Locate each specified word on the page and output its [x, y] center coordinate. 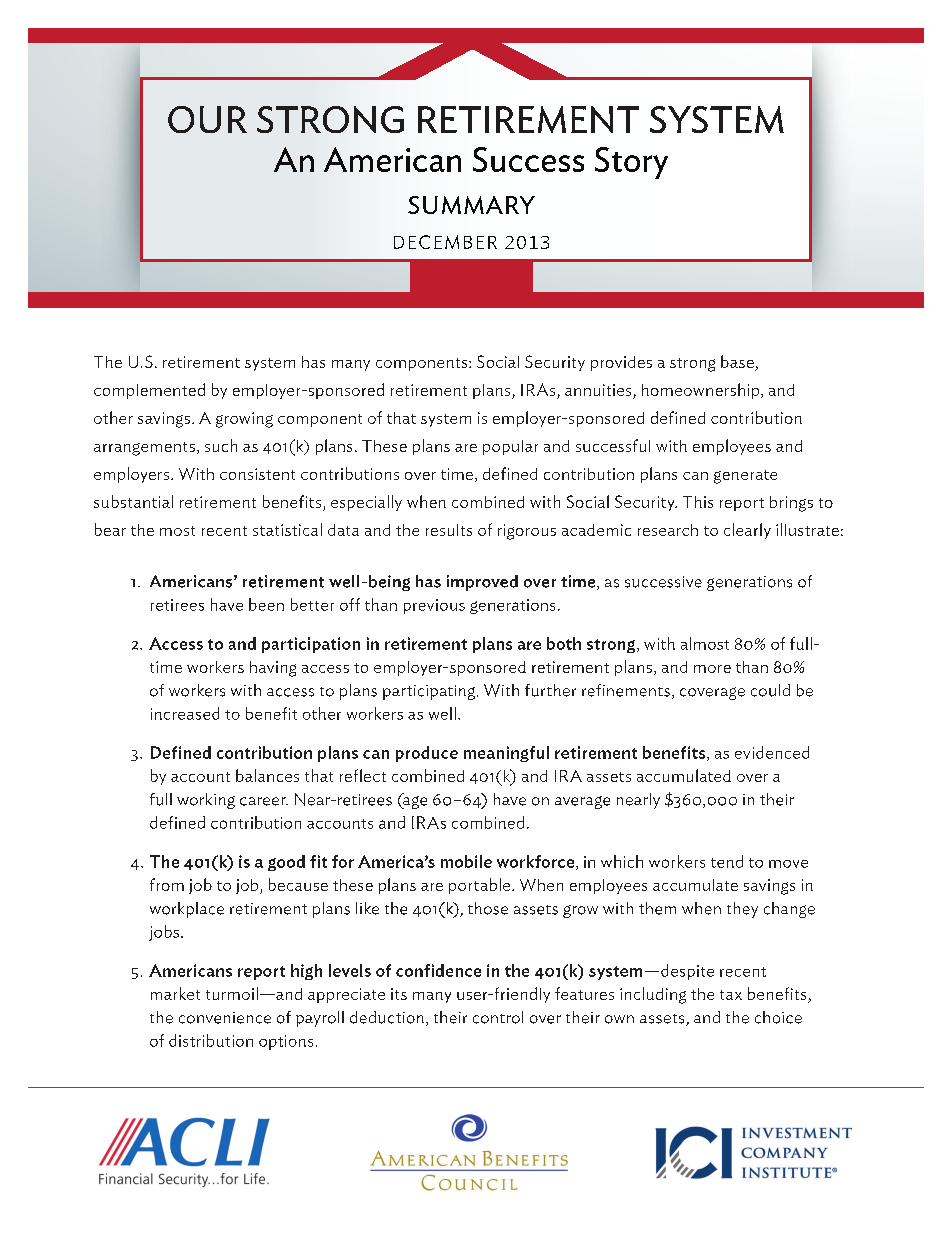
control [498, 1017]
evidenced [772, 752]
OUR [207, 119]
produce [427, 754]
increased [185, 713]
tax [731, 995]
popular [510, 447]
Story [631, 163]
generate [745, 477]
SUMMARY [471, 205]
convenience [225, 1018]
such [221, 445]
